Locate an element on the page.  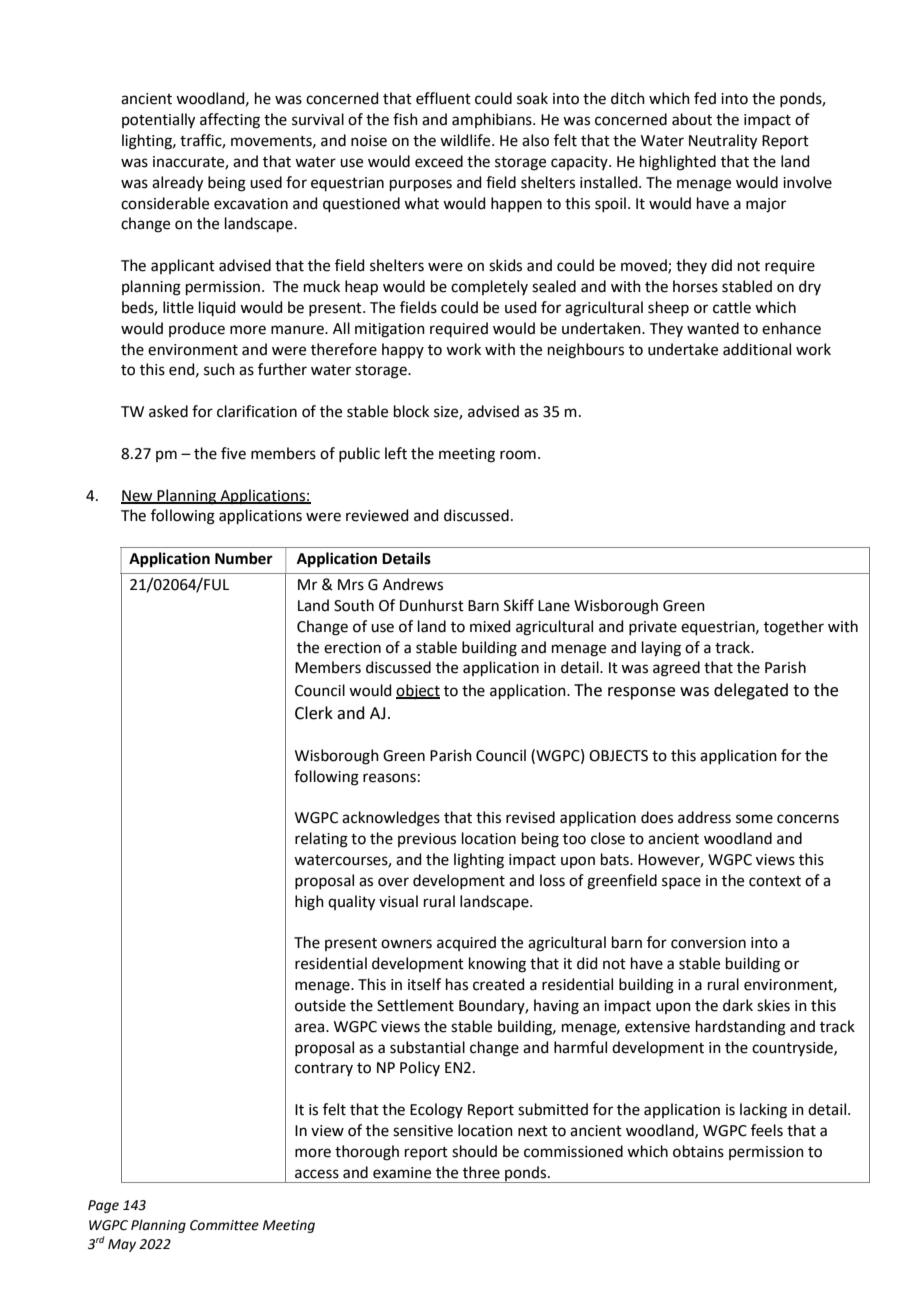
potentially is located at coordinates (158, 121).
